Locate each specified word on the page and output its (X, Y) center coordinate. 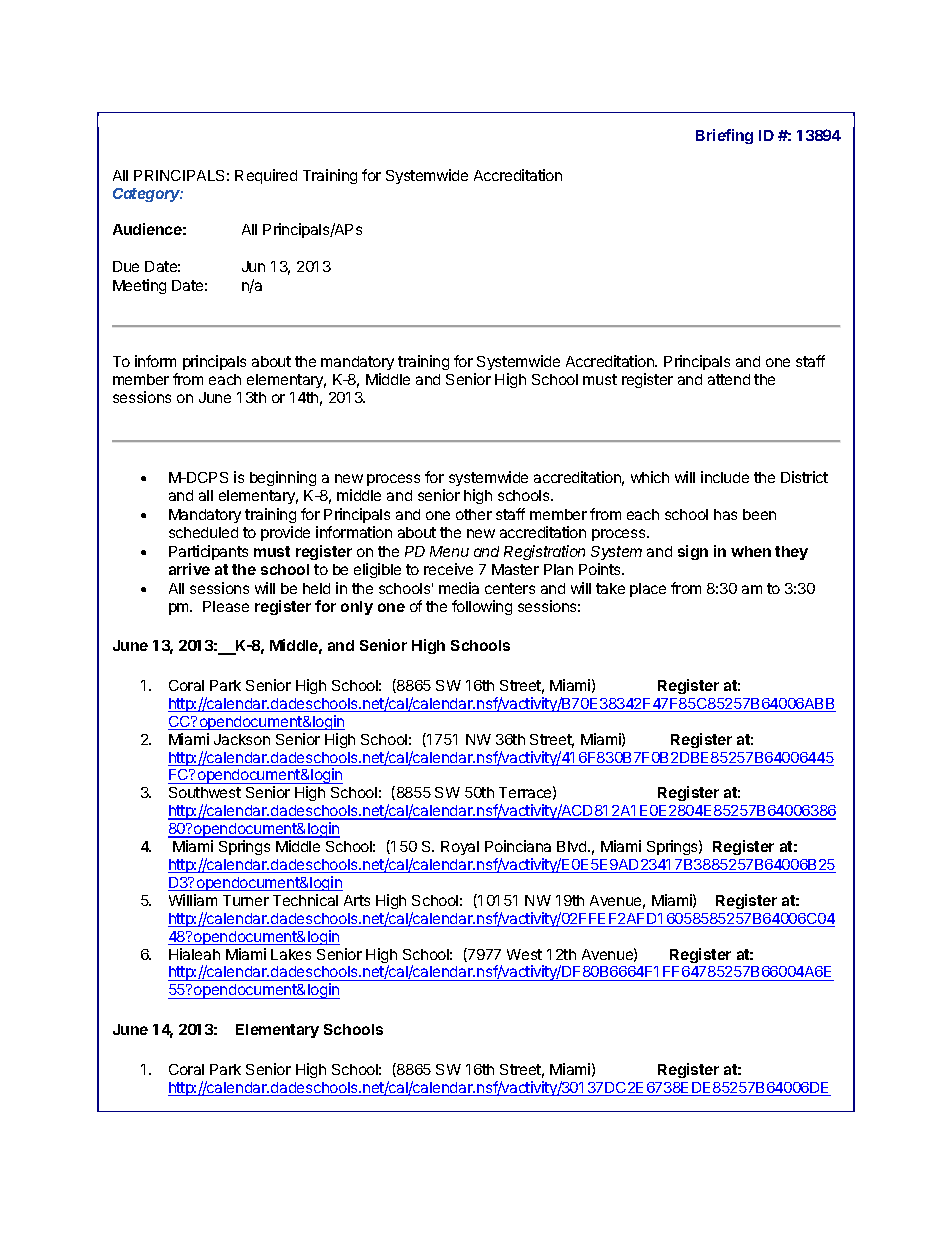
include (725, 477)
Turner (246, 900)
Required (266, 176)
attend (729, 379)
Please (226, 606)
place (648, 590)
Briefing (724, 136)
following (482, 607)
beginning (283, 478)
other (474, 514)
